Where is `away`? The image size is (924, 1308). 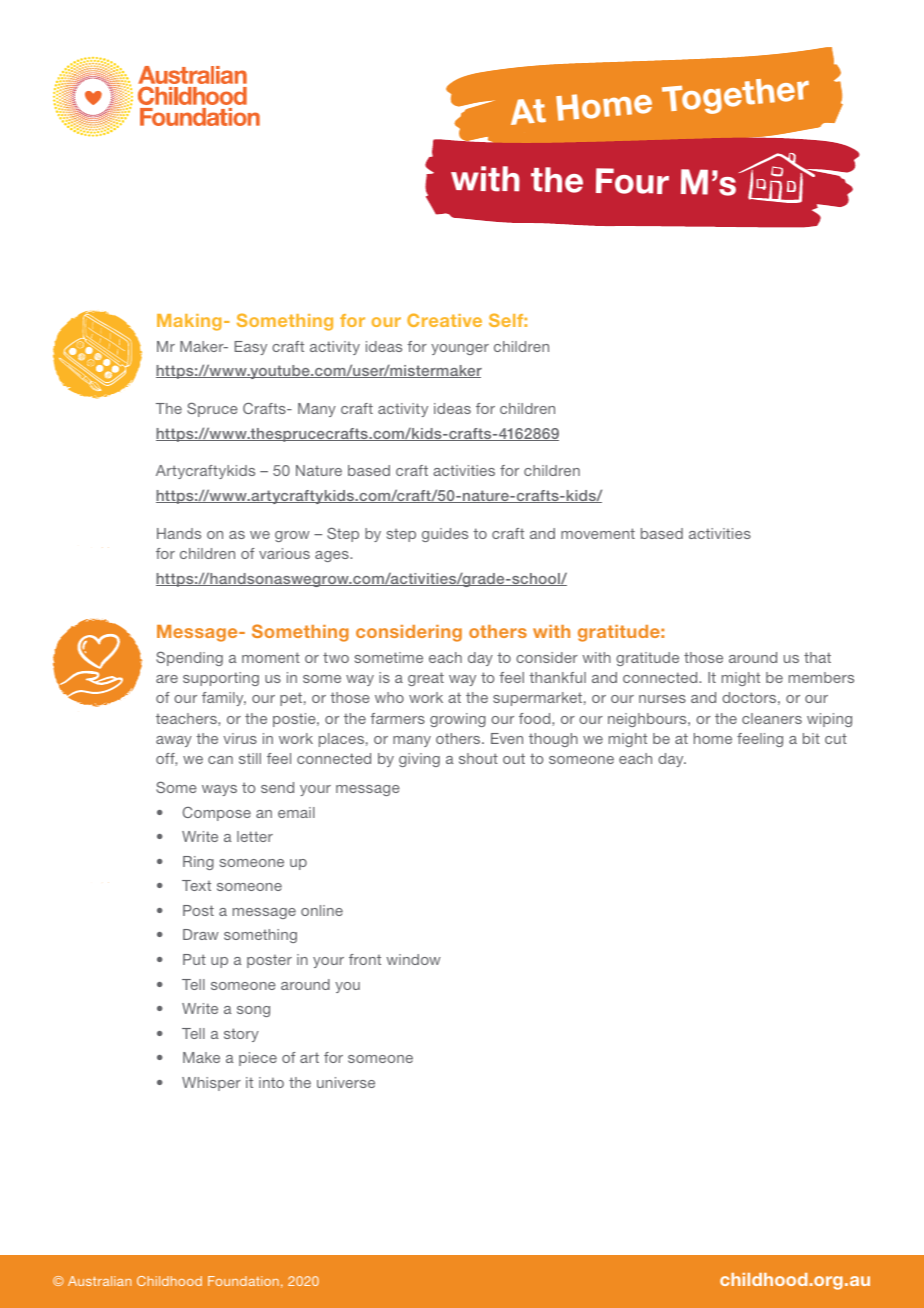 away is located at coordinates (174, 741).
